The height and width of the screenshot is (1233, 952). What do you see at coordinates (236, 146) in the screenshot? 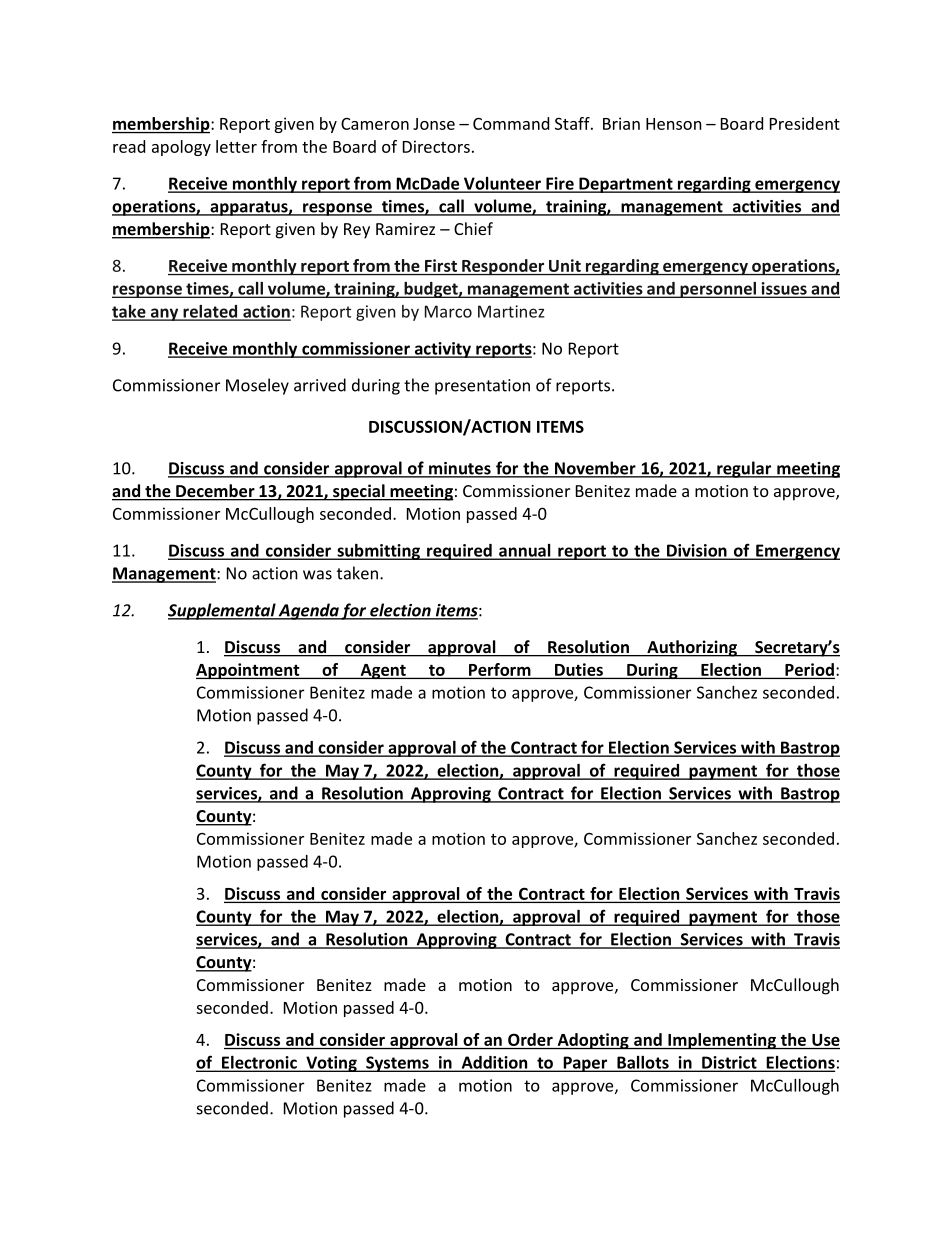
I see `letter` at bounding box center [236, 146].
